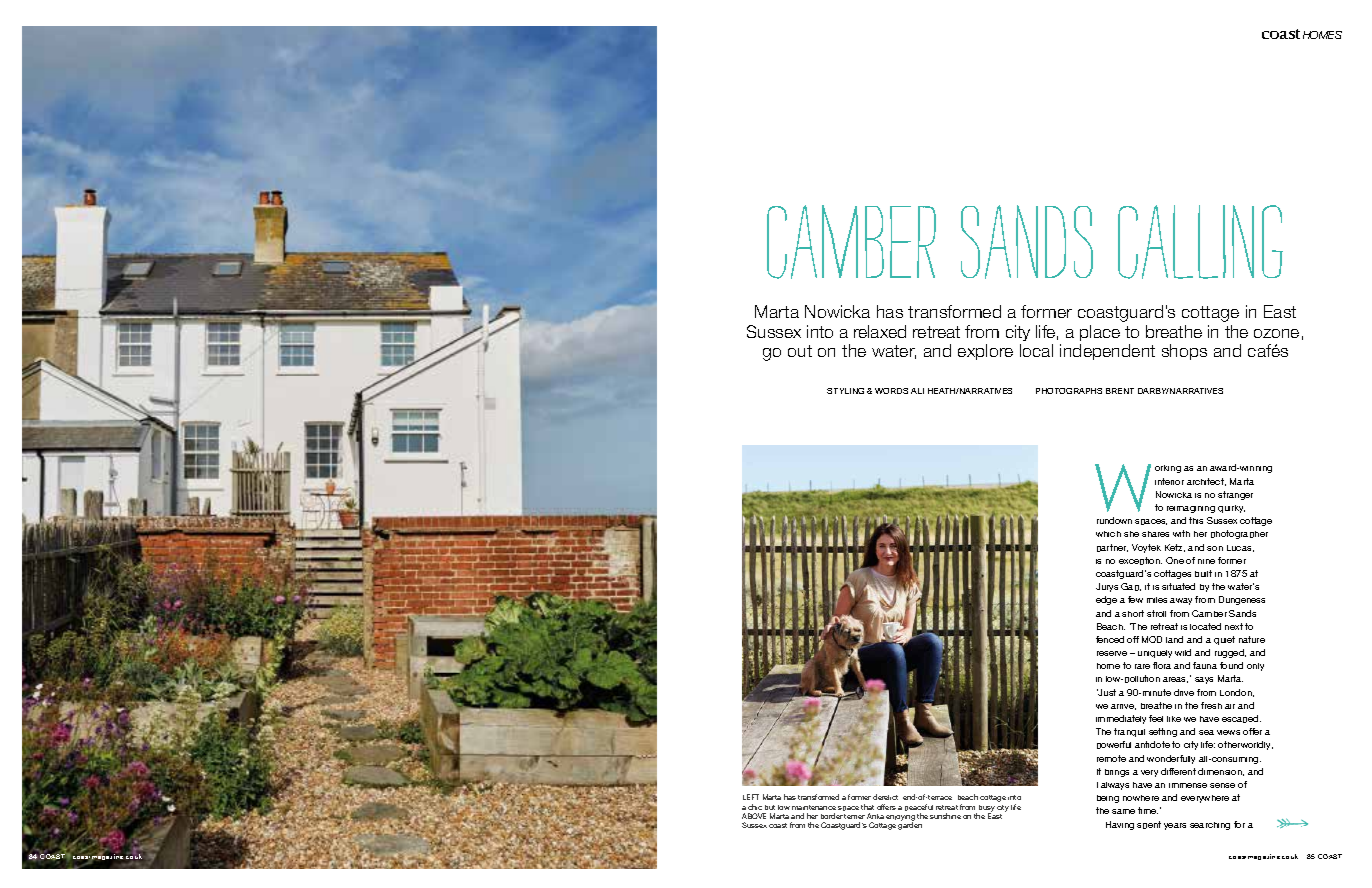  What do you see at coordinates (1205, 626) in the document?
I see `located` at bounding box center [1205, 626].
